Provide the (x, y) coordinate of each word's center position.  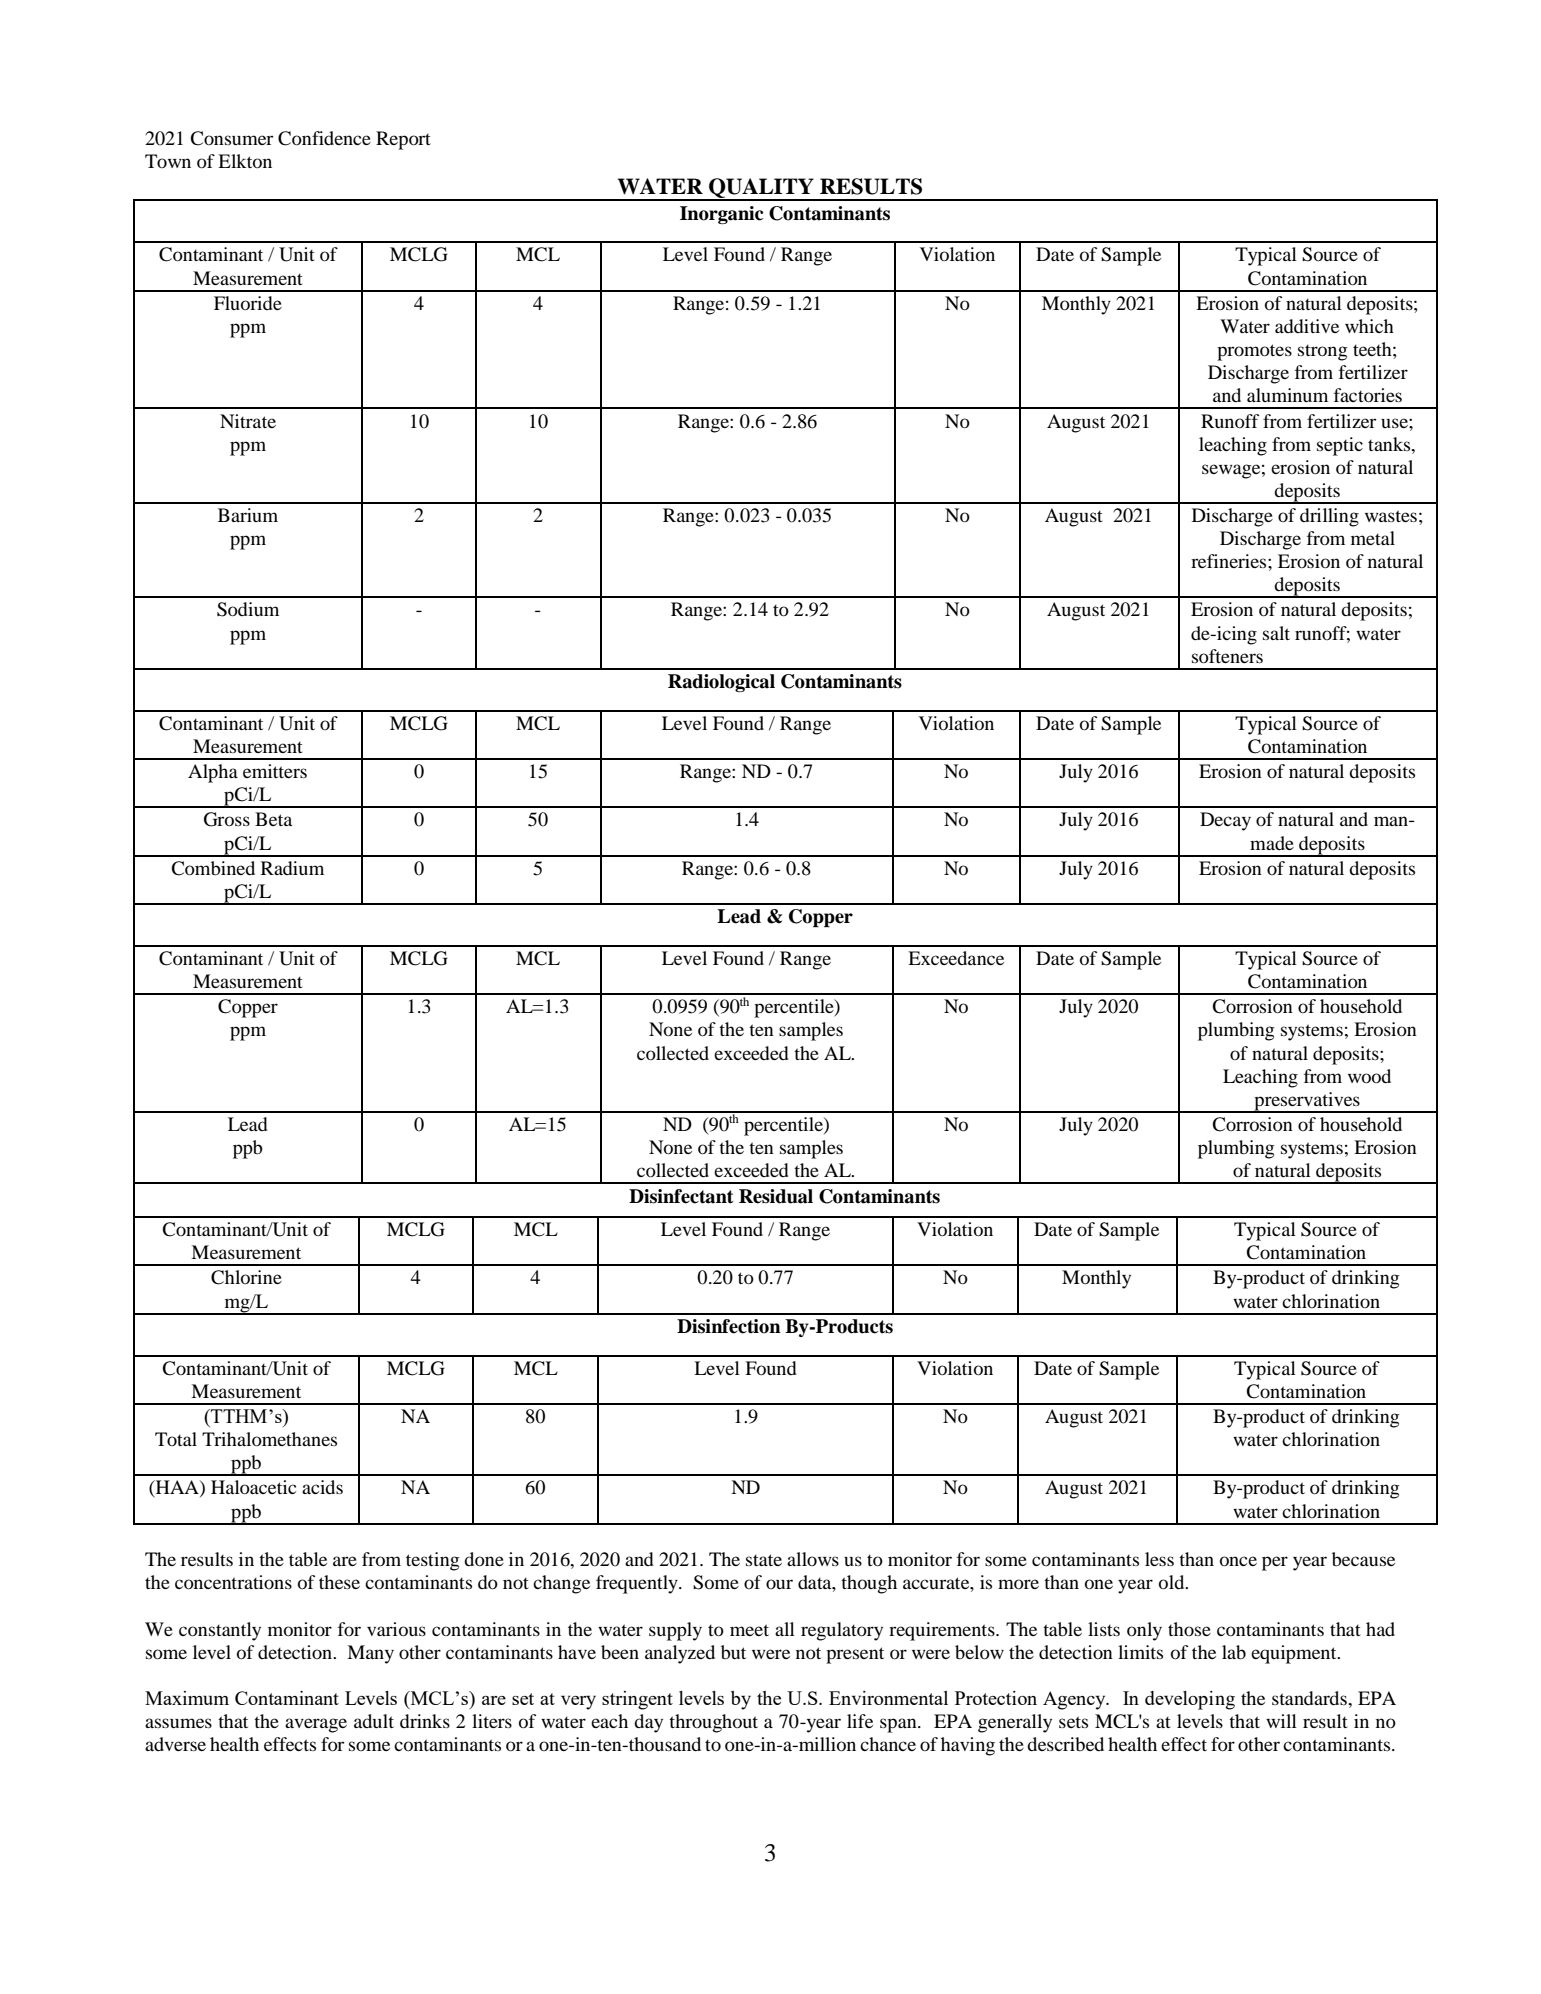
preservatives (1307, 1102)
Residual (776, 1196)
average (316, 1725)
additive (1307, 326)
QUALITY (761, 189)
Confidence (324, 138)
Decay (1225, 821)
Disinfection (729, 1326)
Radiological (721, 683)
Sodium (248, 609)
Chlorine (246, 1277)
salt (1276, 633)
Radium (292, 868)
